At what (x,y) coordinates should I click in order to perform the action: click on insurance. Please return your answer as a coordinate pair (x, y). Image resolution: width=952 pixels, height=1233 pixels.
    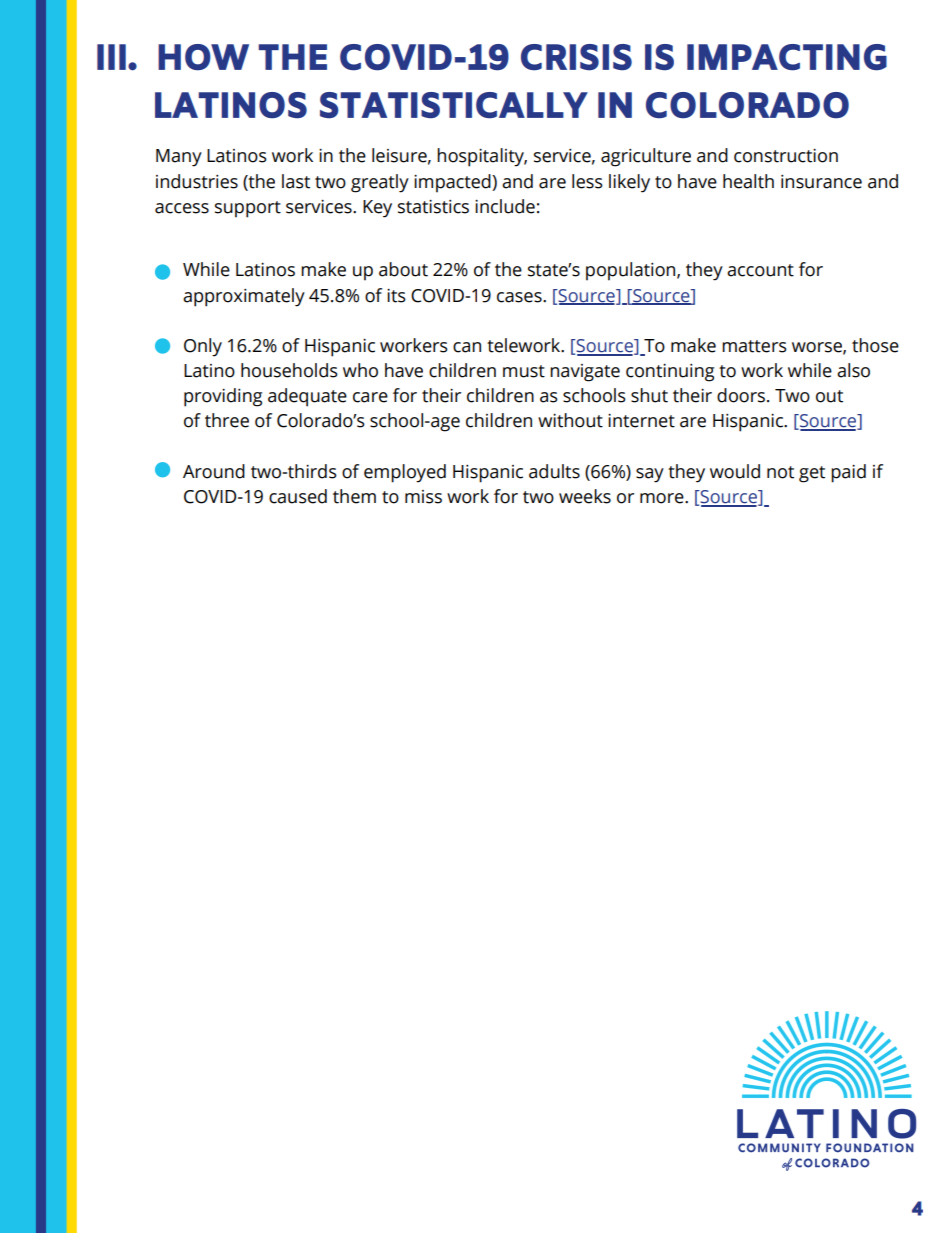
    Looking at the image, I should click on (821, 182).
